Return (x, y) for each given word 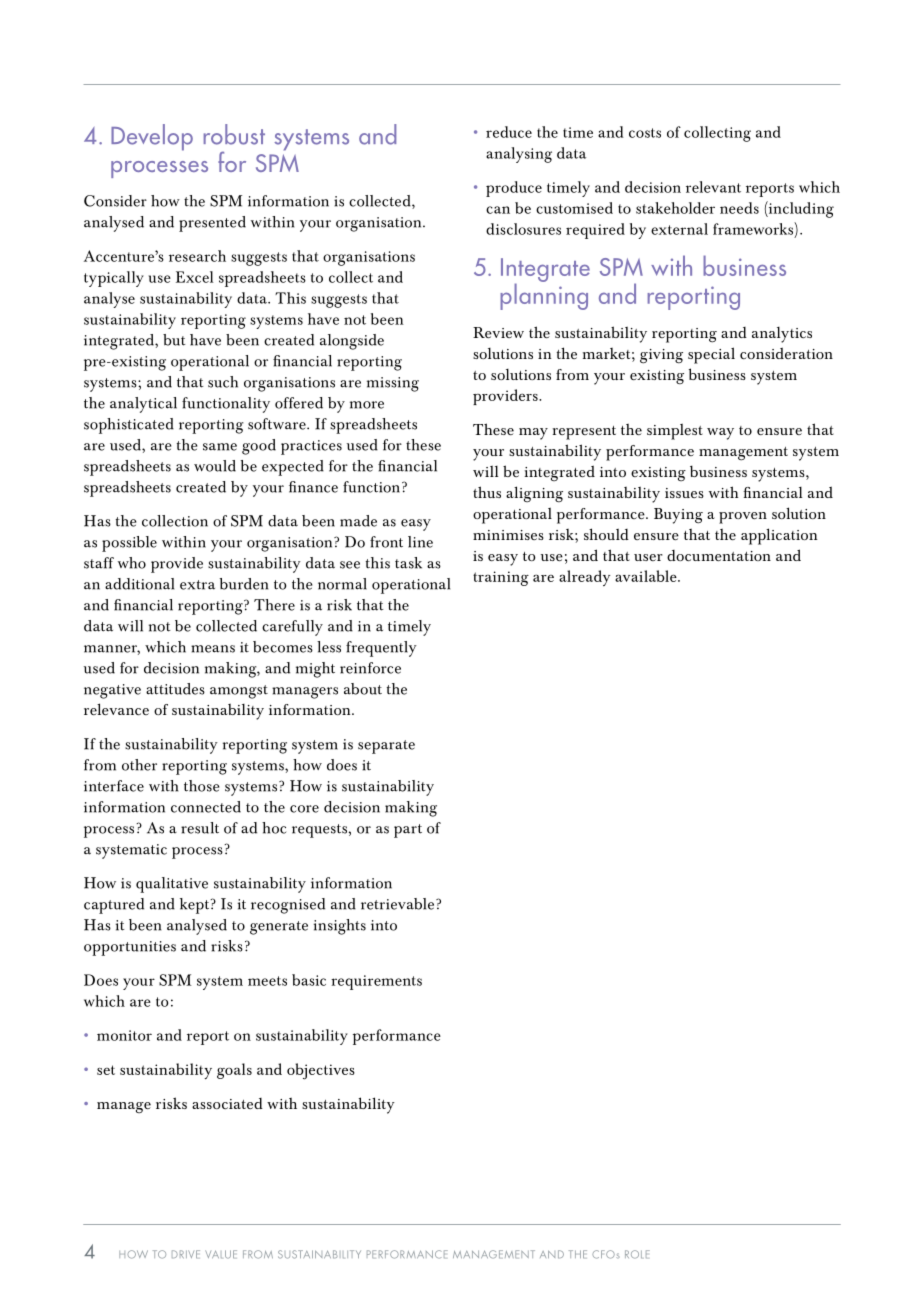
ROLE (637, 1254)
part (408, 831)
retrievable (397, 904)
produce (514, 189)
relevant (713, 187)
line (420, 542)
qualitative (172, 885)
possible (129, 544)
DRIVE (186, 1254)
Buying (678, 516)
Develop (152, 137)
